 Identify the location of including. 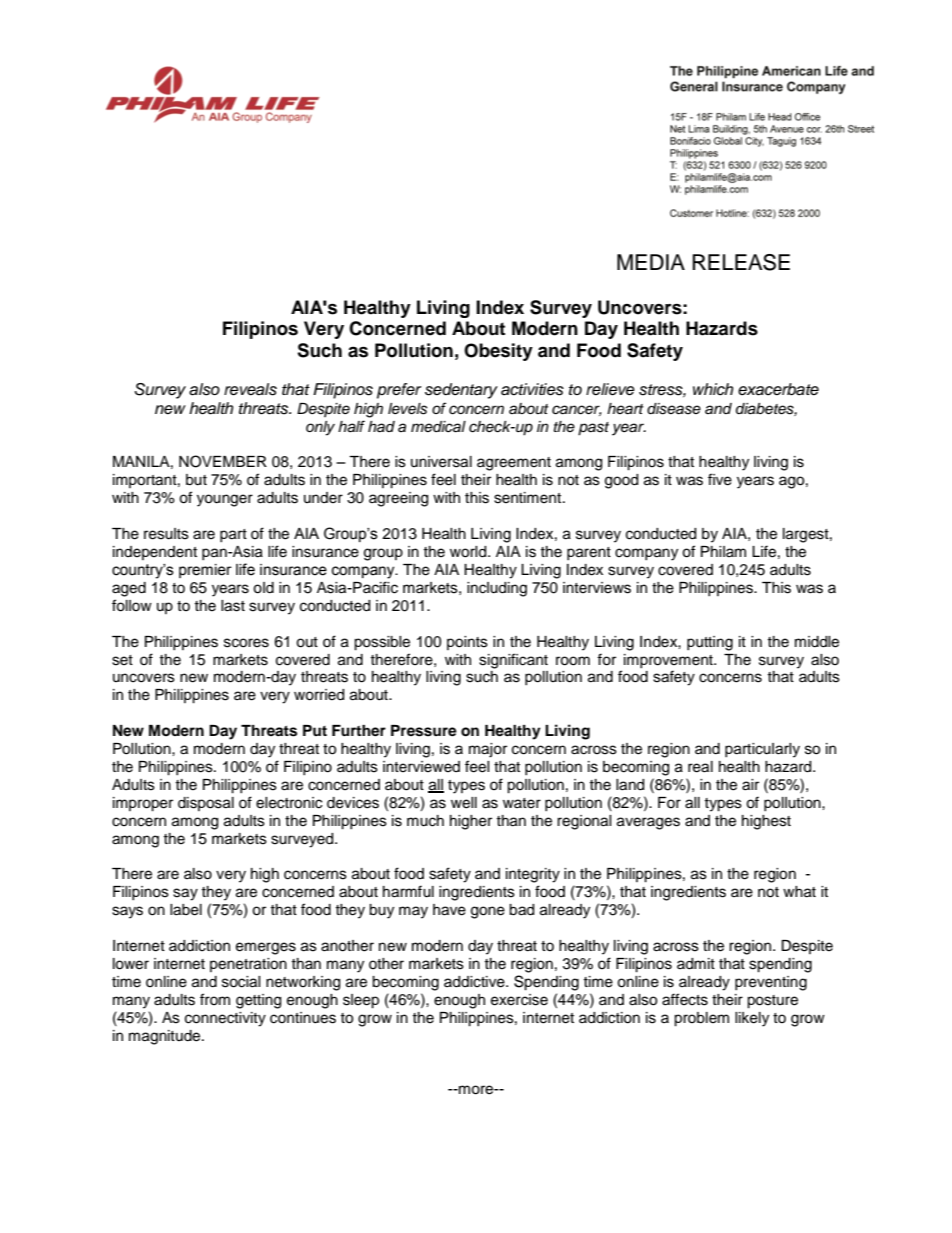
(497, 589).
